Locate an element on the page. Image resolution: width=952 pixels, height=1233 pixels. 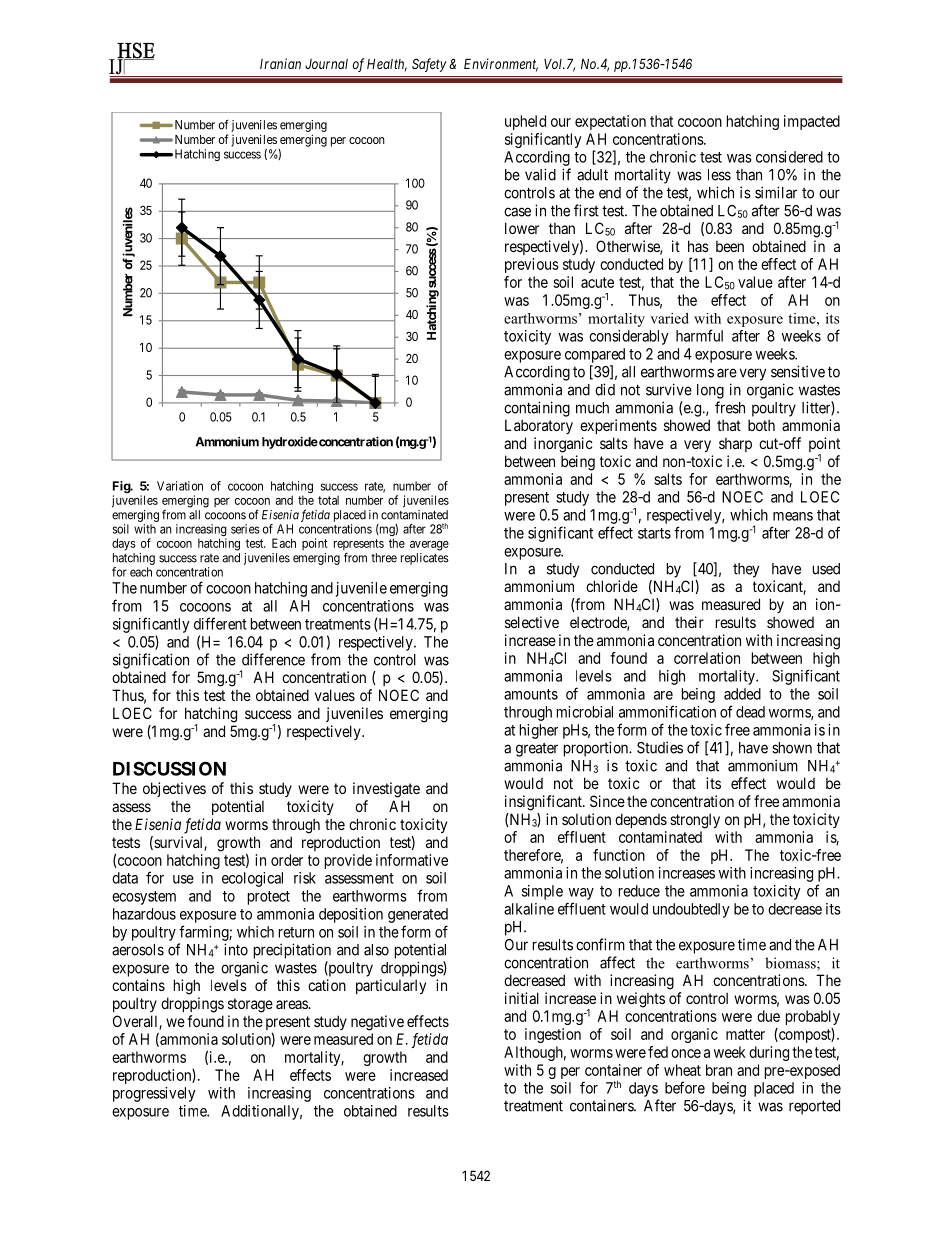
they is located at coordinates (746, 570).
